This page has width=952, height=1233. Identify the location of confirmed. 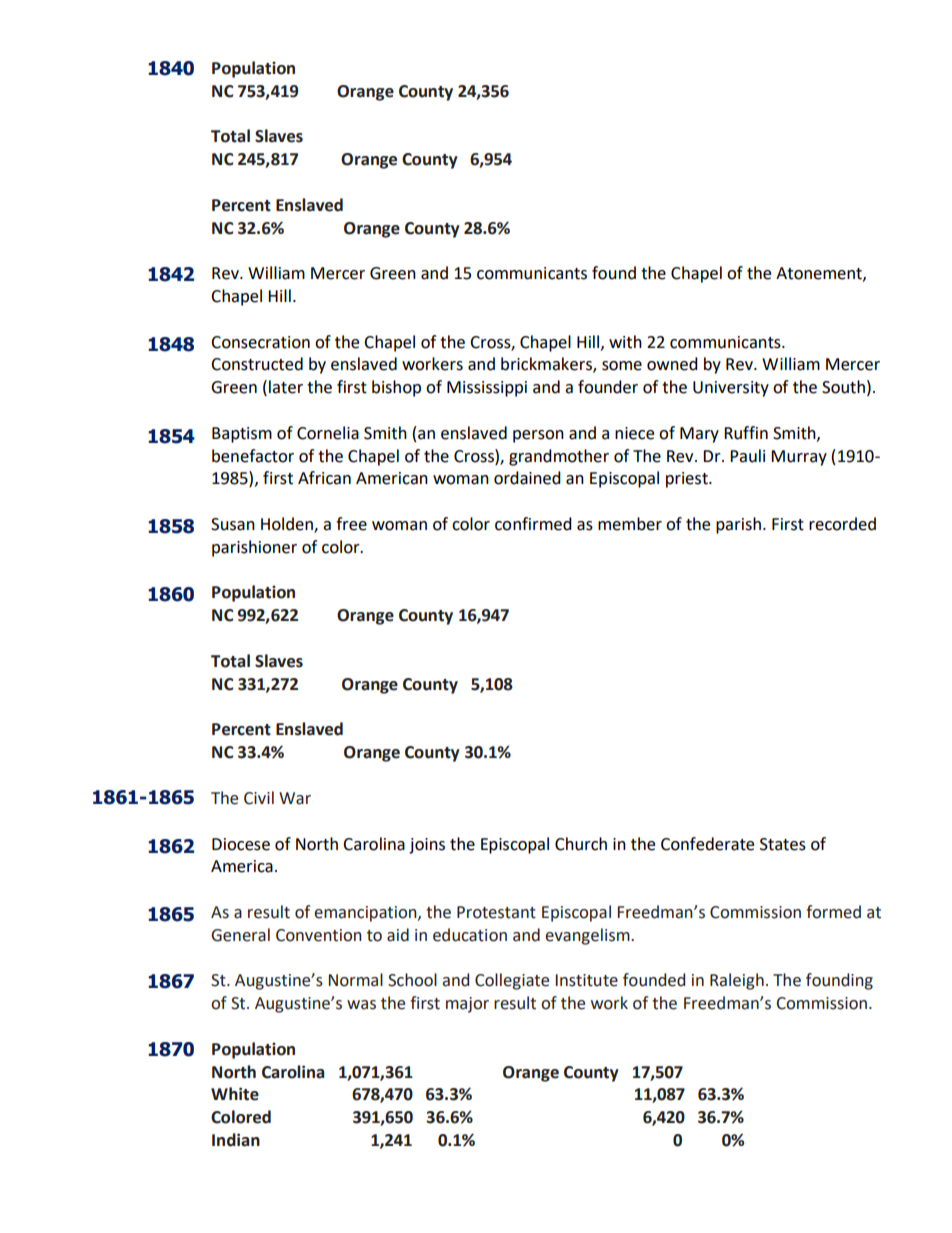
(533, 524).
